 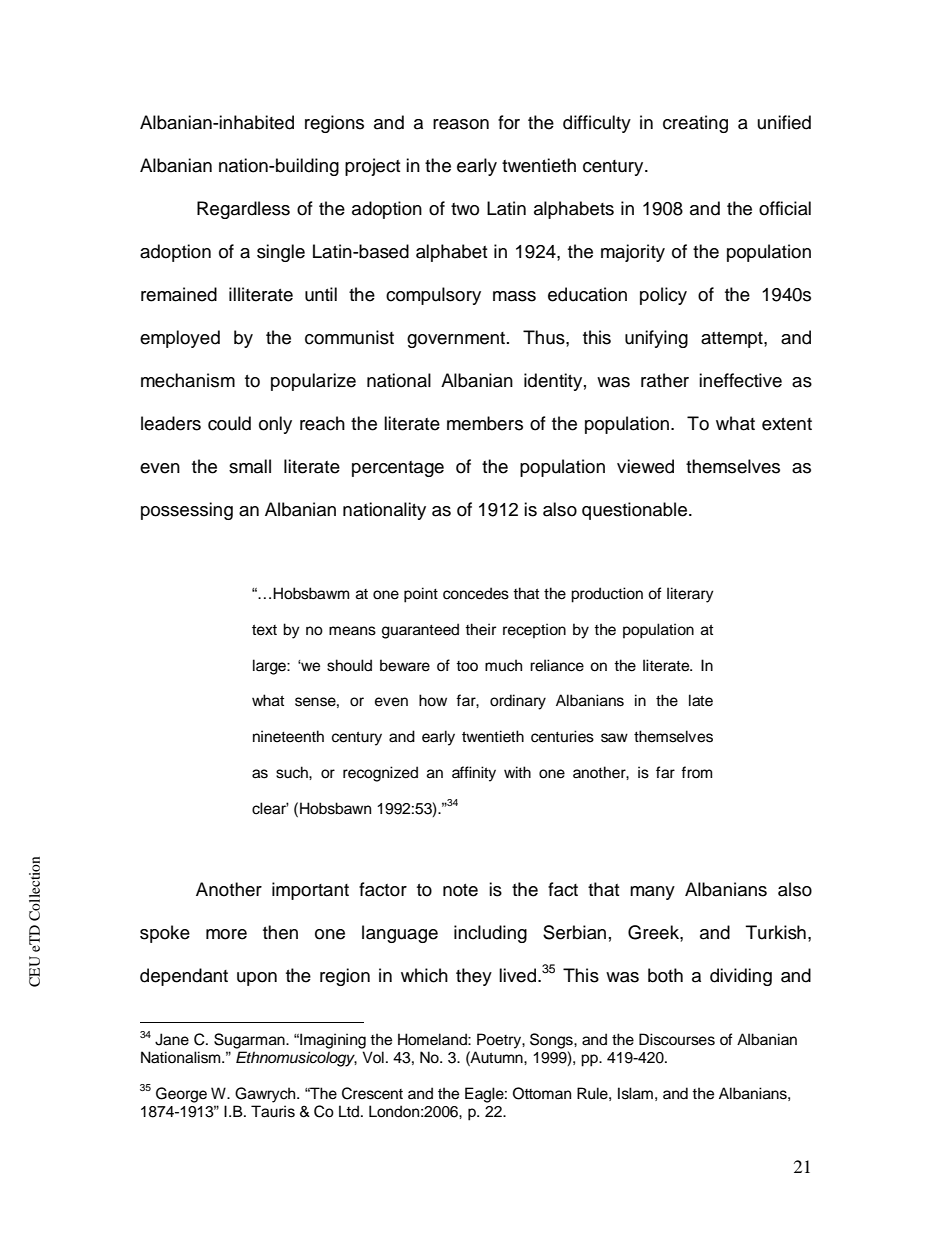 What do you see at coordinates (652, 893) in the image?
I see `many` at bounding box center [652, 893].
